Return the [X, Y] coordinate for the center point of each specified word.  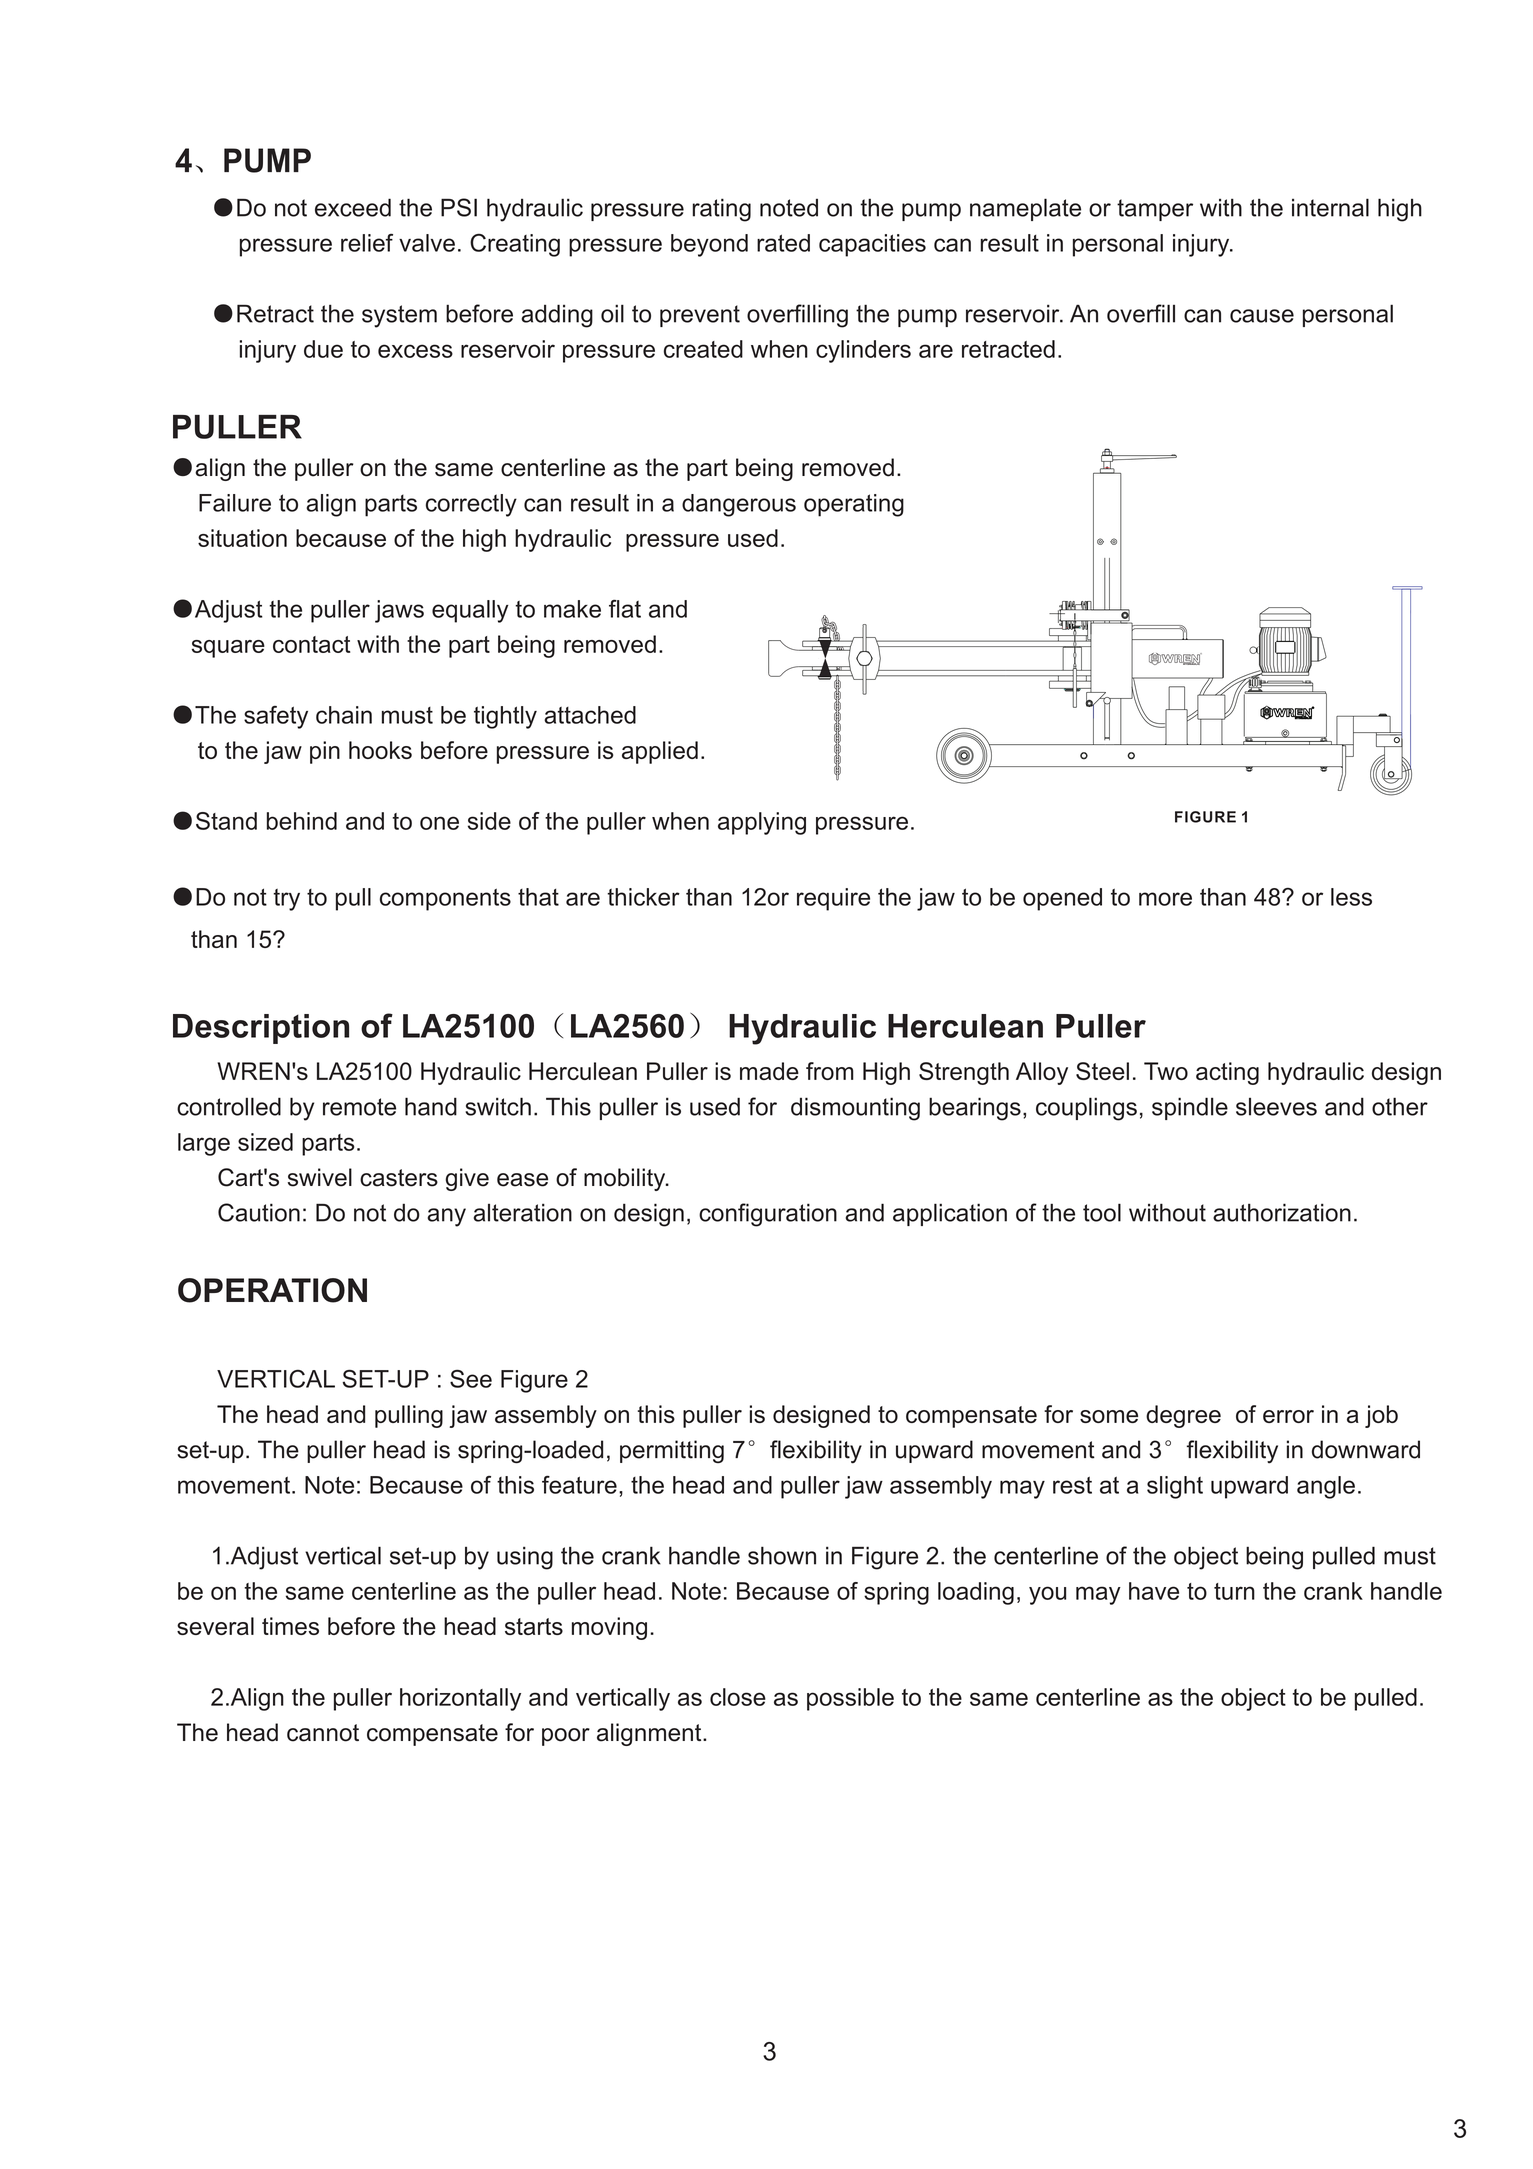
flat [625, 609]
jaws [399, 611]
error [1288, 1416]
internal [1330, 207]
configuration [768, 1215]
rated [783, 243]
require [833, 899]
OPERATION [272, 1290]
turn [1234, 1591]
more [1165, 899]
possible [850, 1699]
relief [367, 243]
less [1351, 897]
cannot [323, 1733]
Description [261, 1029]
